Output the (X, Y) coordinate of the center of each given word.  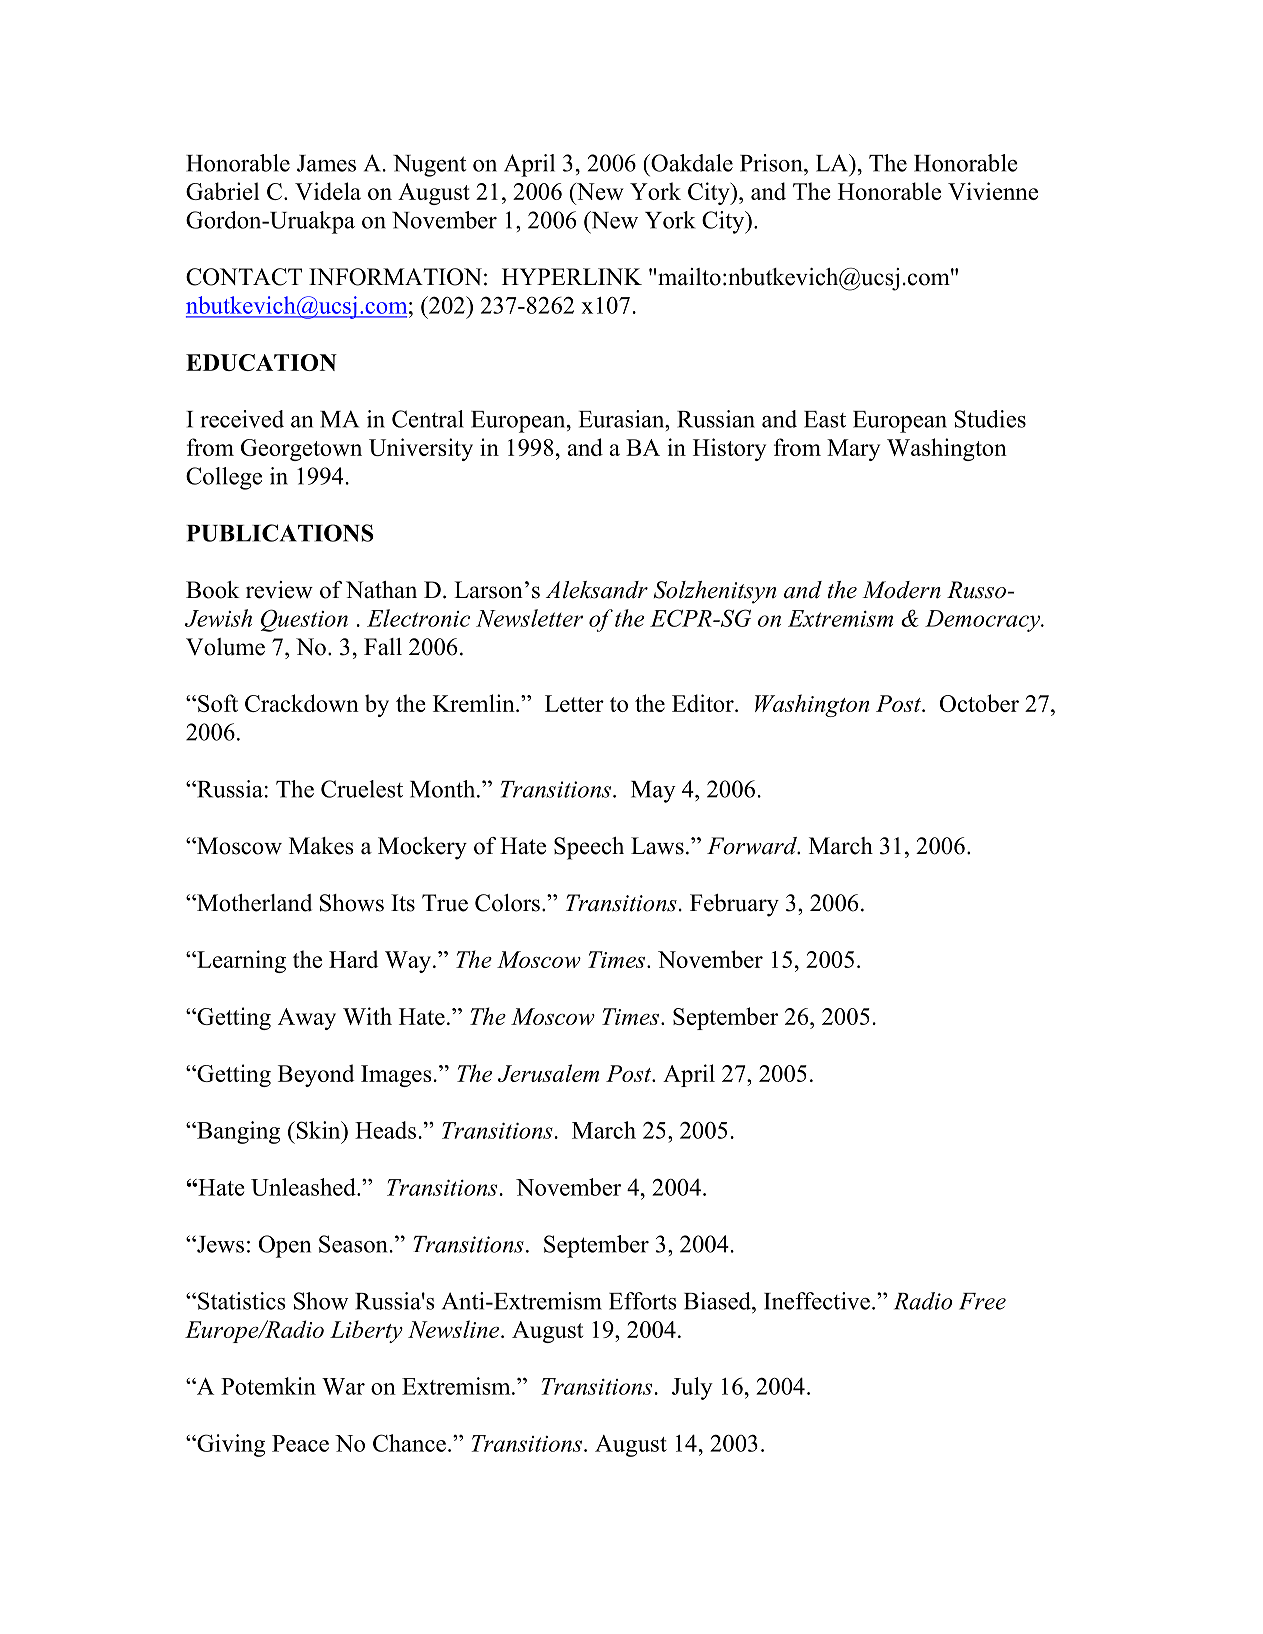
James (326, 163)
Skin (318, 1130)
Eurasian (623, 419)
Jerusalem (548, 1073)
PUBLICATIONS (280, 533)
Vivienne (993, 191)
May (653, 792)
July (692, 1388)
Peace (300, 1443)
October (979, 703)
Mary (853, 450)
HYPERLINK (572, 276)
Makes (321, 846)
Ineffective (817, 1301)
